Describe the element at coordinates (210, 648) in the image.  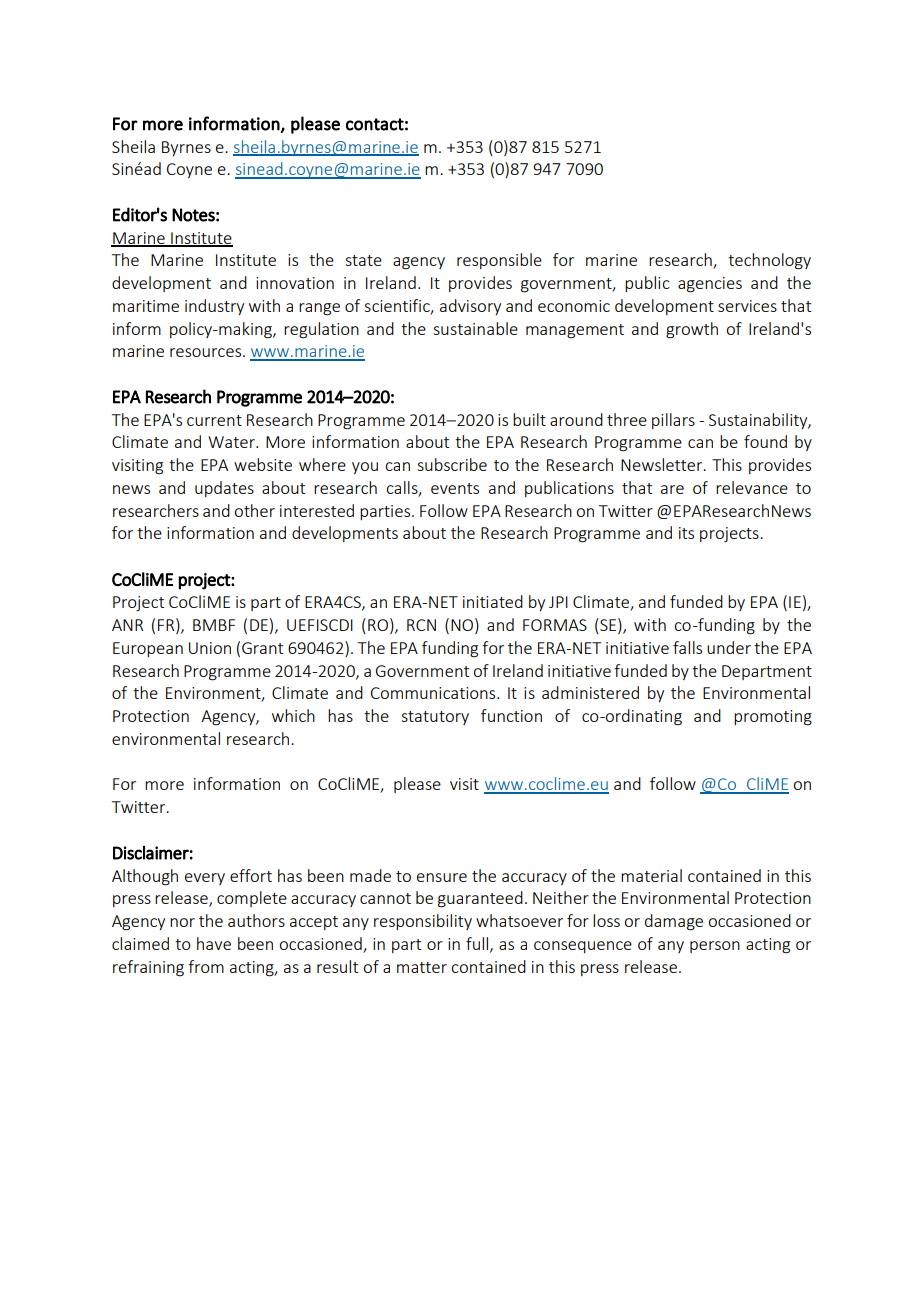
I see `Union` at that location.
